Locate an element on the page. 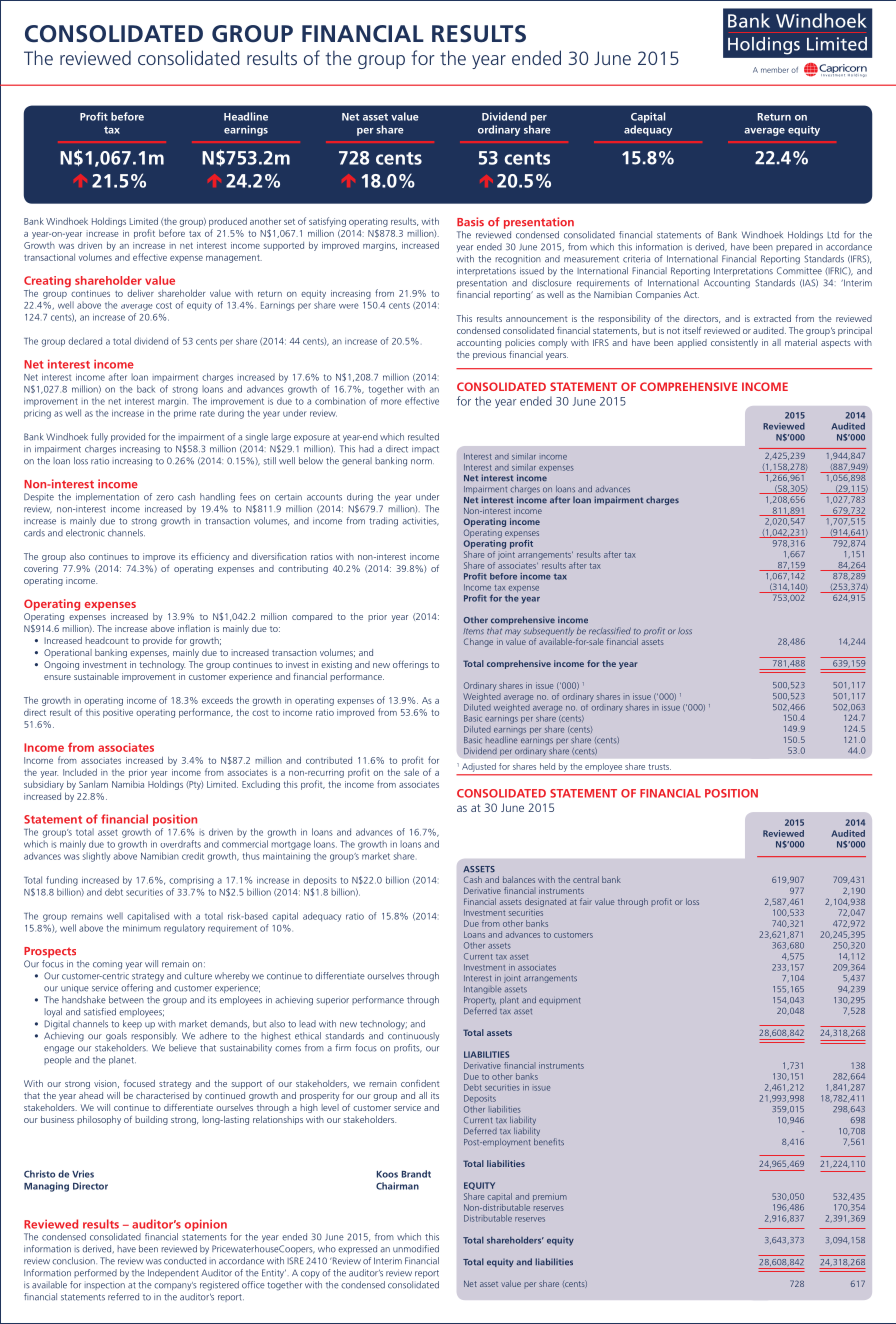 This page has height=1324, width=896. balances is located at coordinates (519, 879).
